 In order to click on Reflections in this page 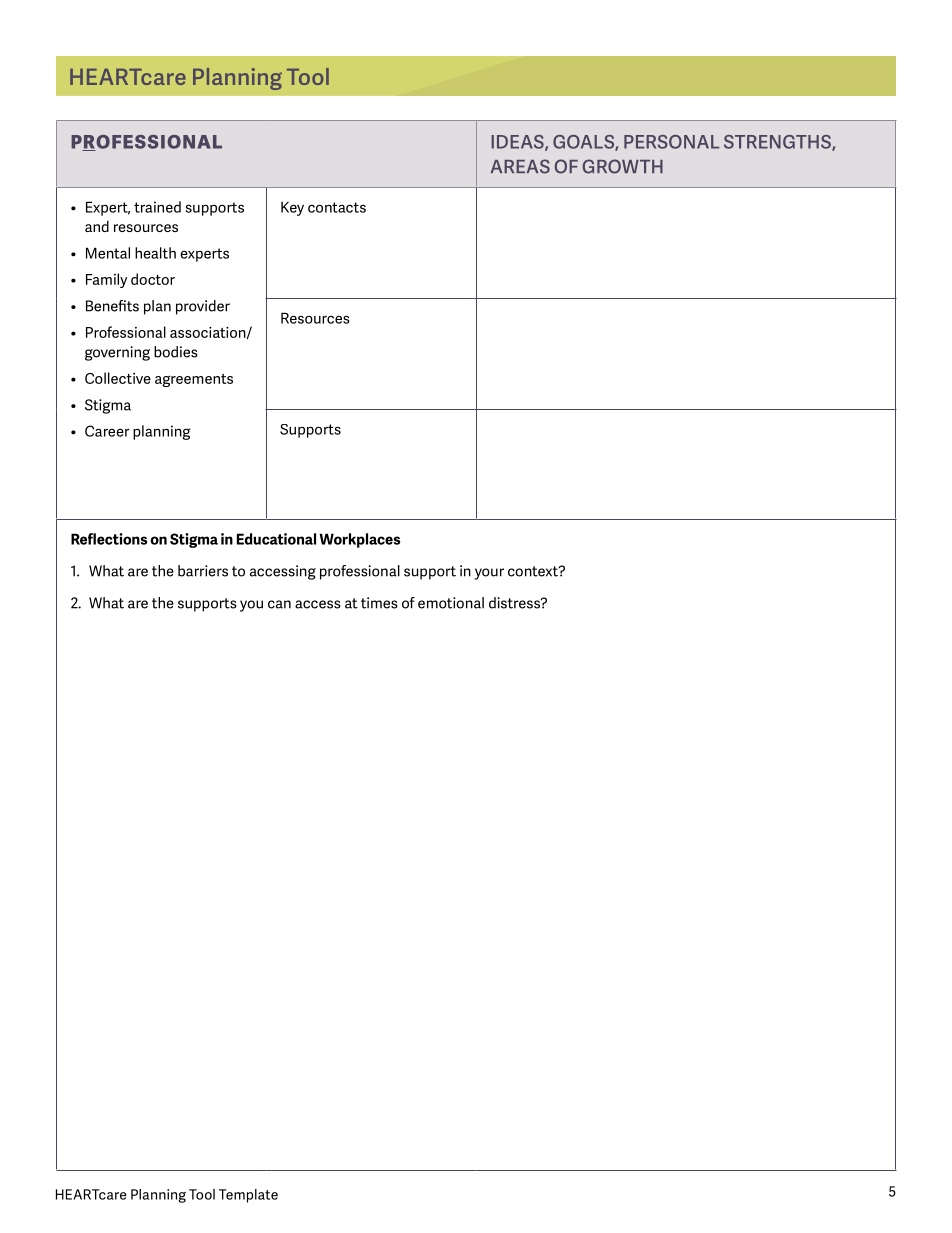, I will do `click(109, 539)`.
